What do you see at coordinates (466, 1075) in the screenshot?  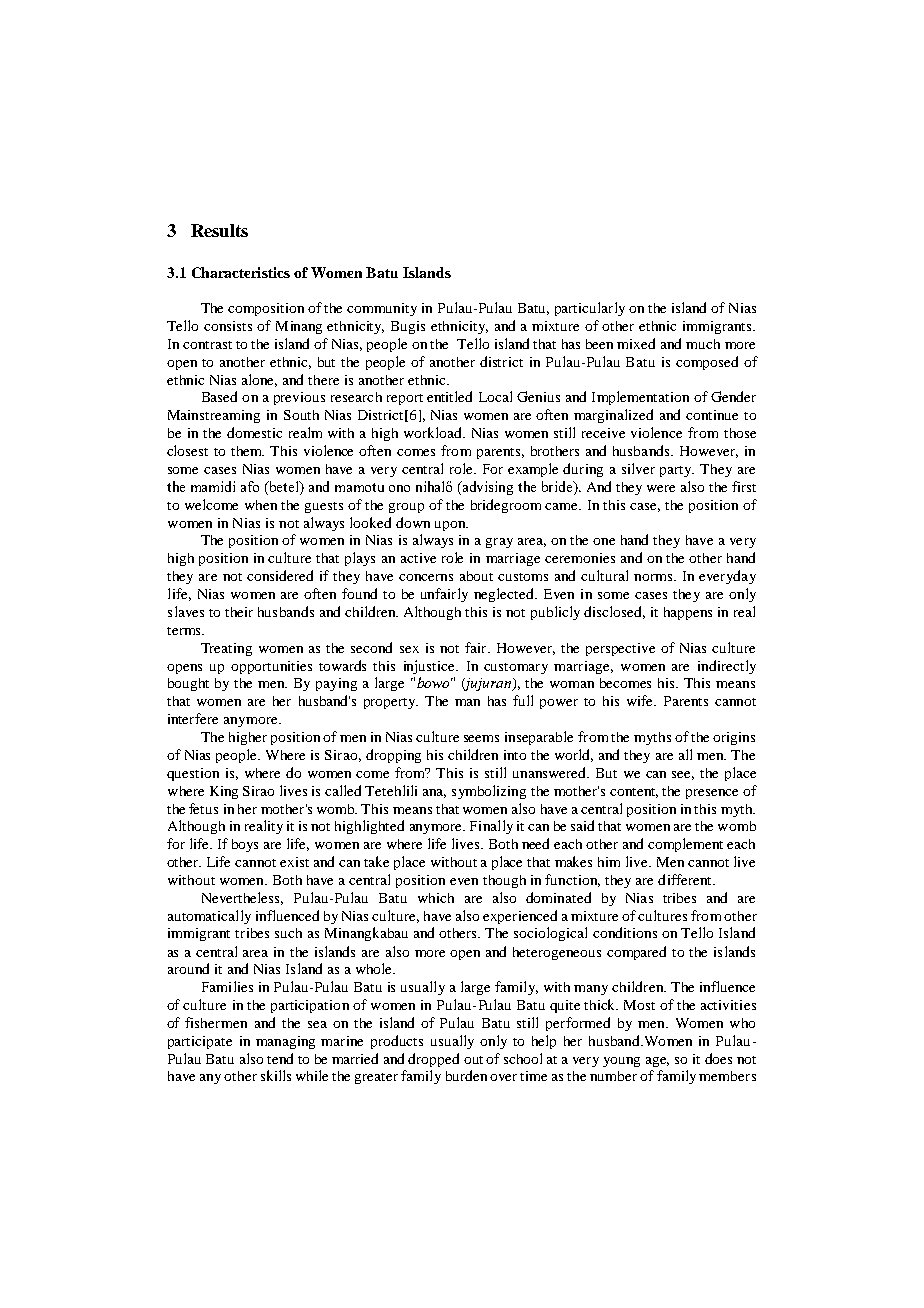 I see `burden` at bounding box center [466, 1075].
